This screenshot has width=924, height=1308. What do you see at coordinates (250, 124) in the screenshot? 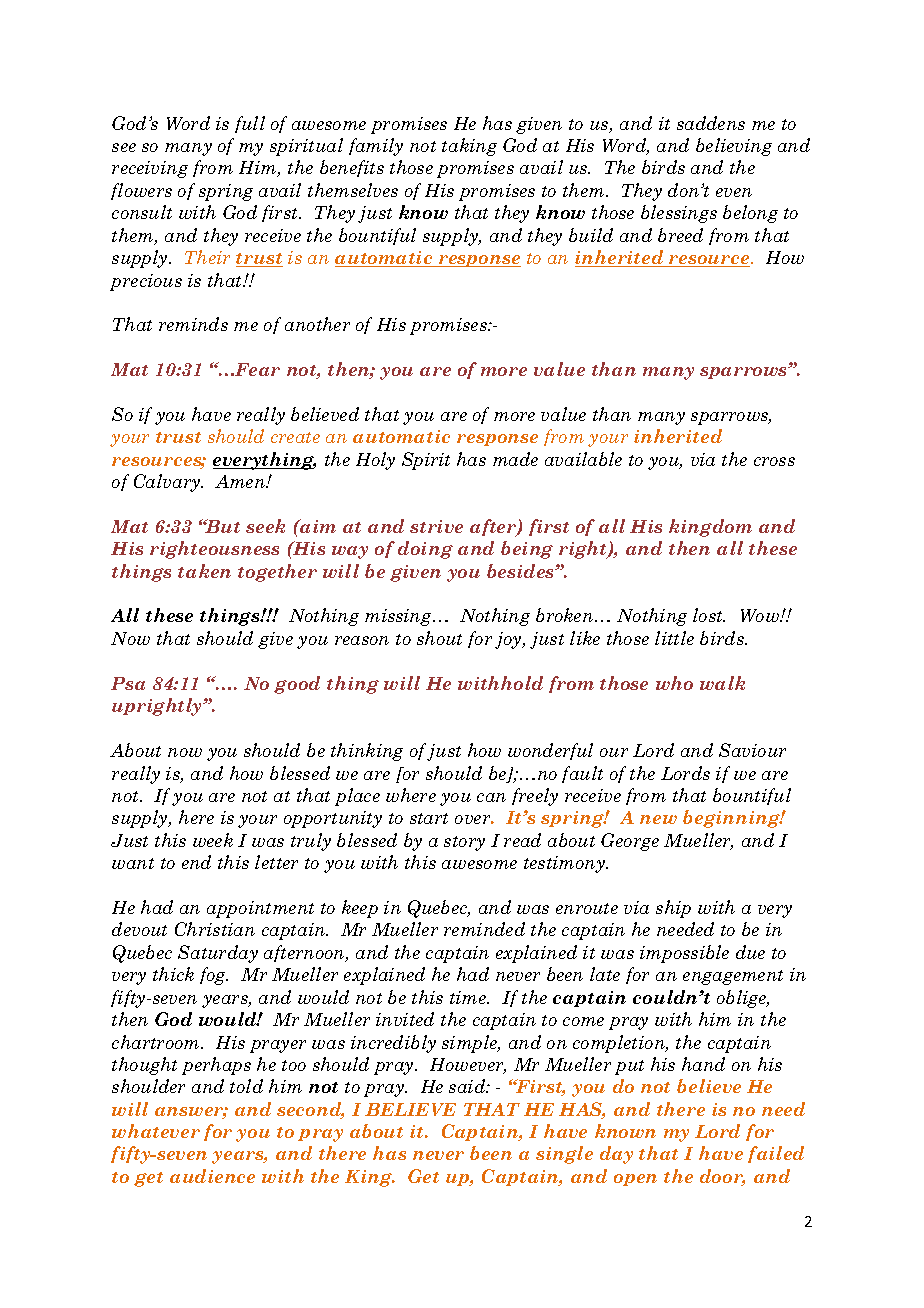
I see `full` at bounding box center [250, 124].
